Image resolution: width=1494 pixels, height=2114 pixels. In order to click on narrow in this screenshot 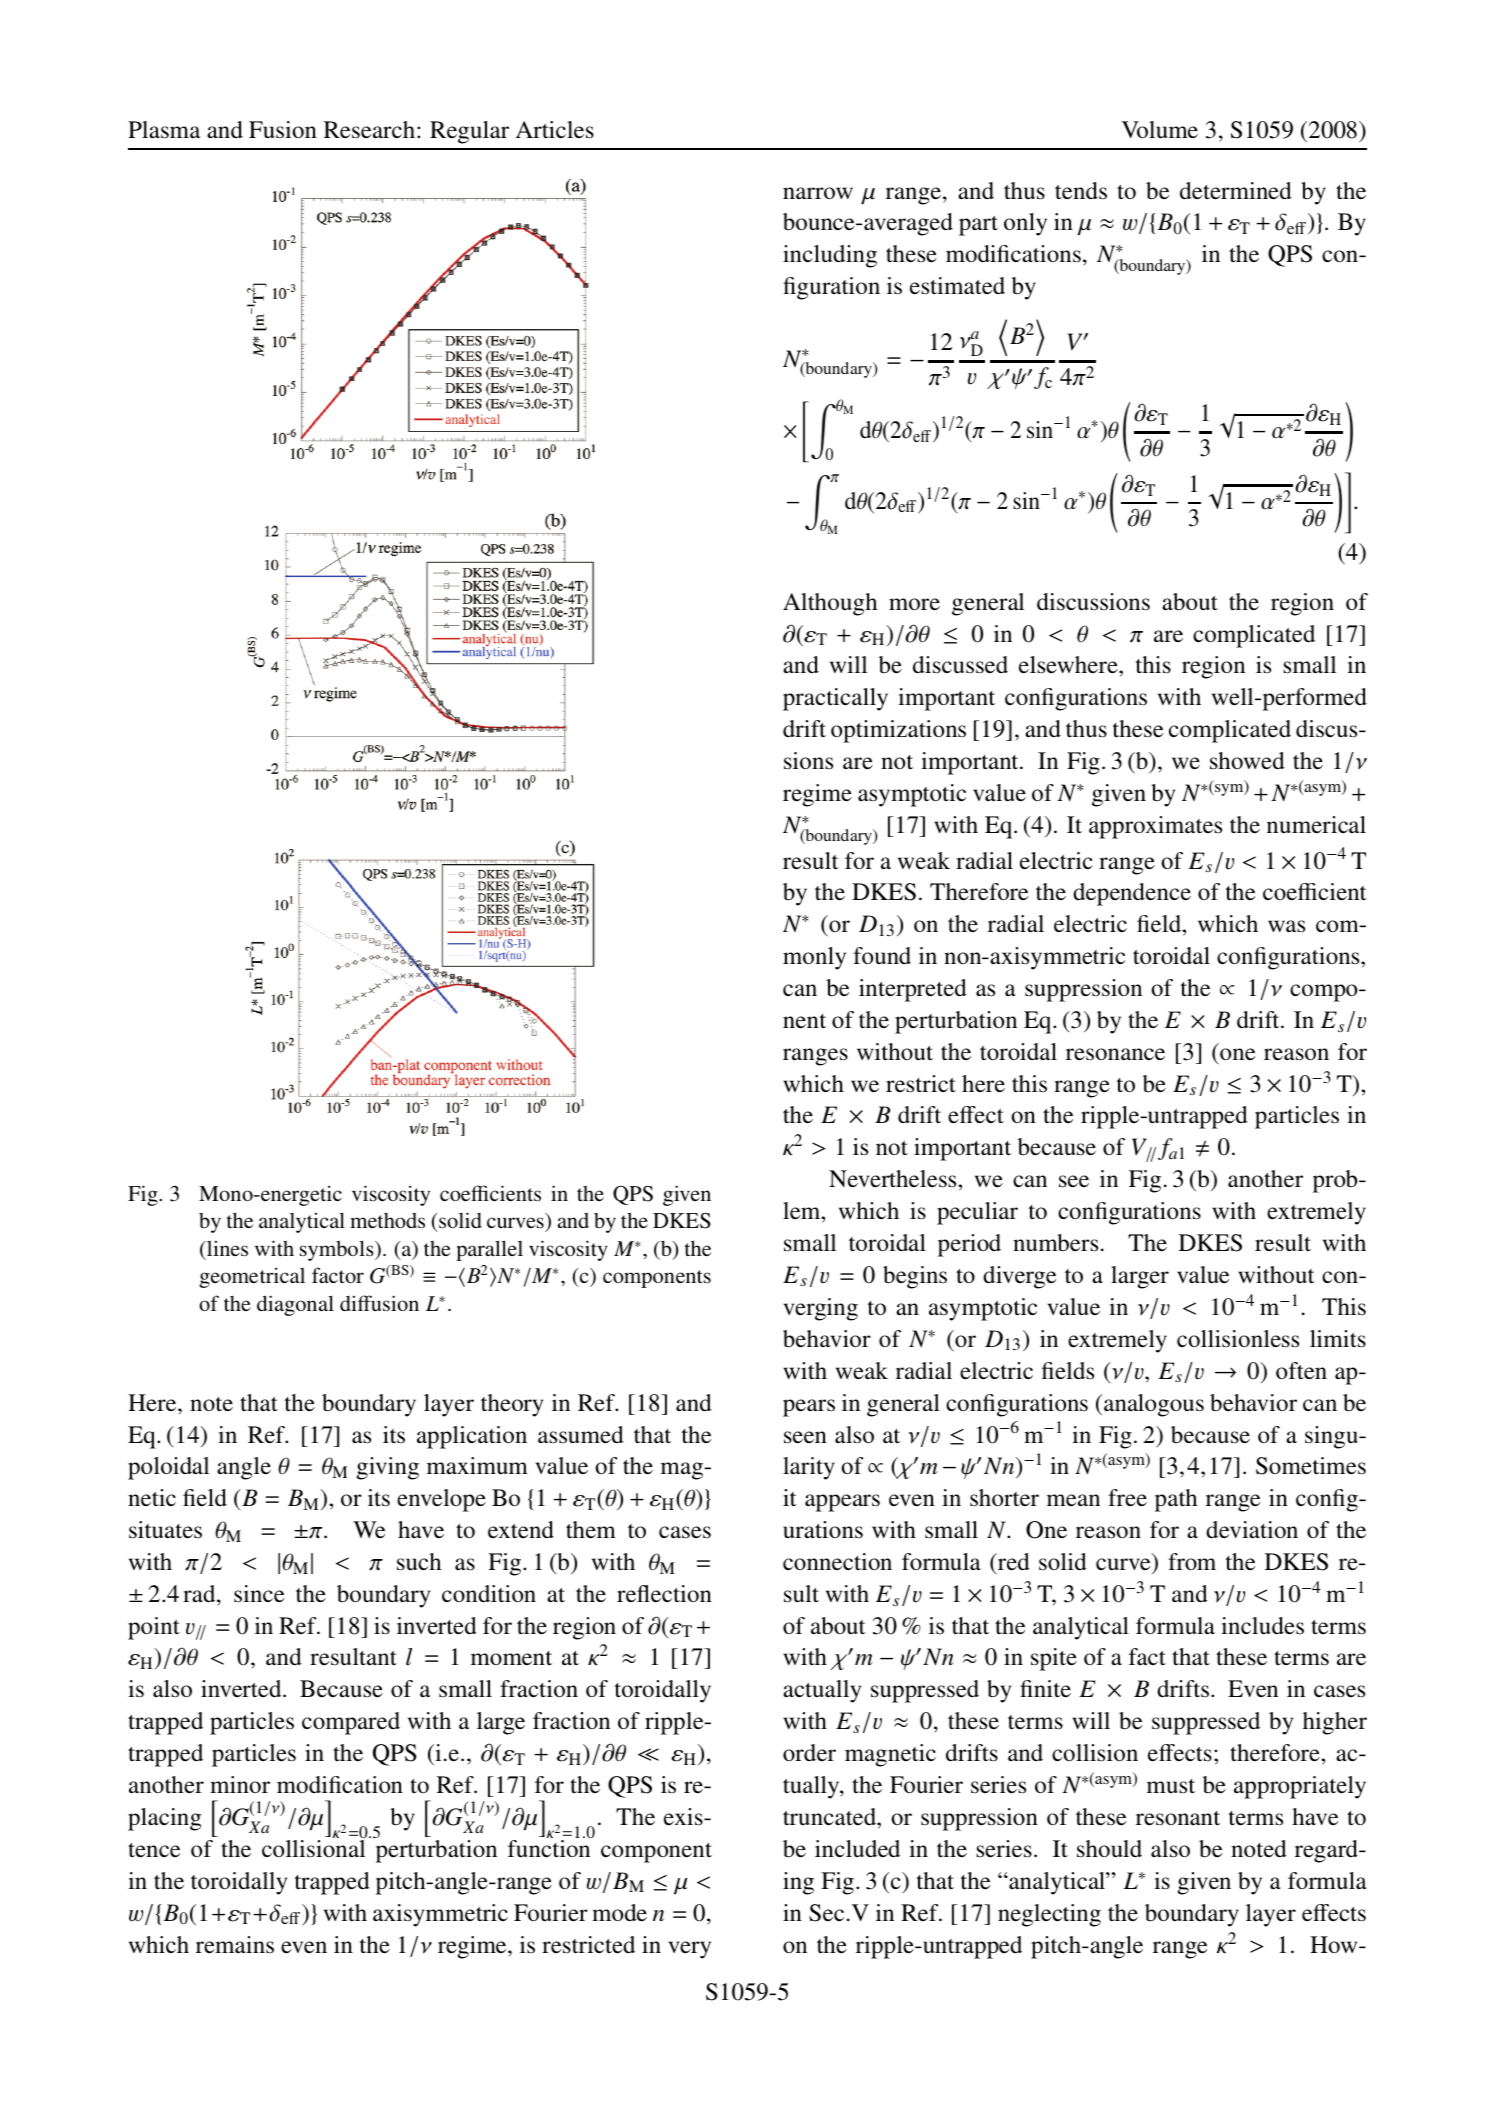, I will do `click(818, 193)`.
